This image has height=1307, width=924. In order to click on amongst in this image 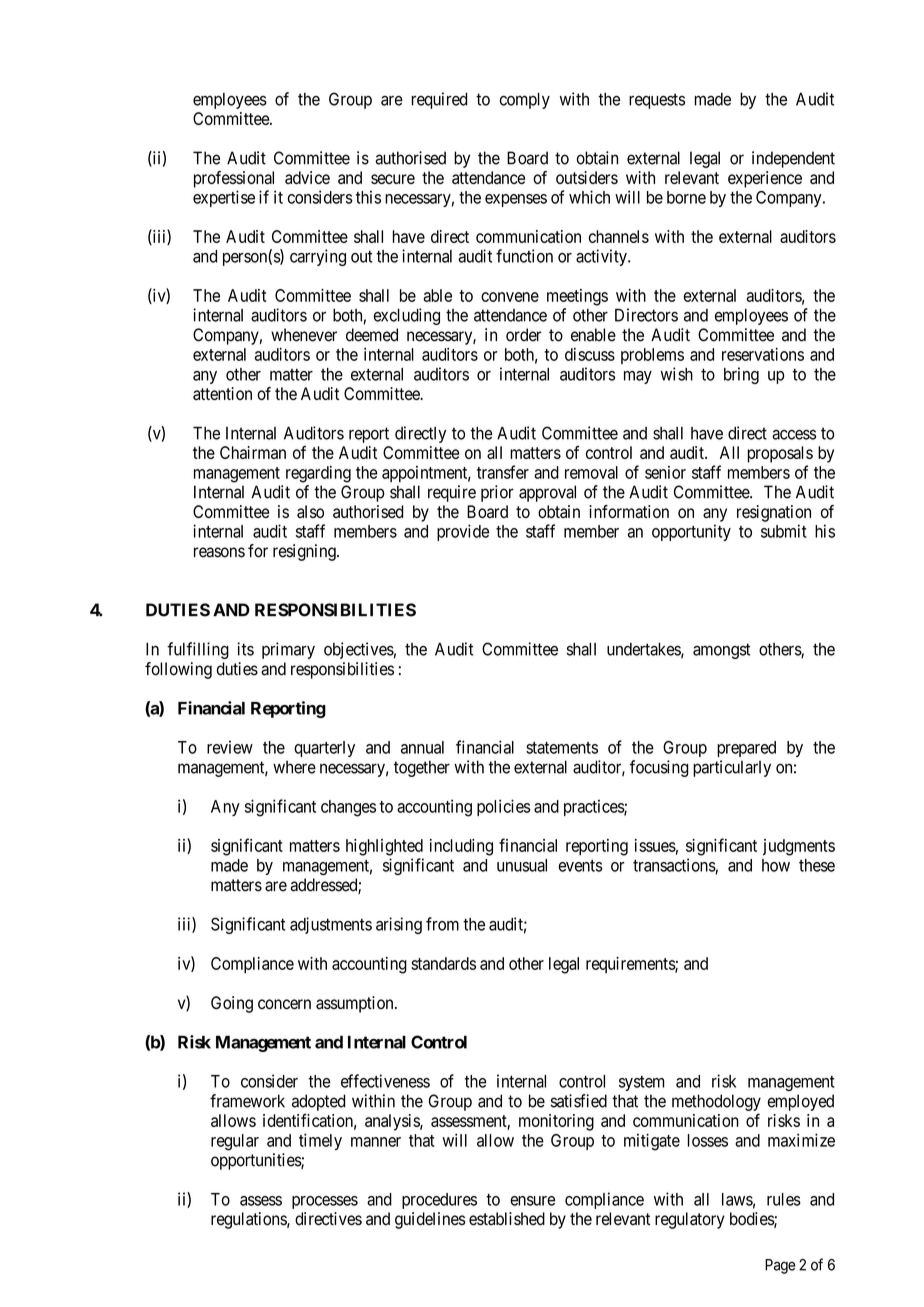, I will do `click(721, 651)`.
